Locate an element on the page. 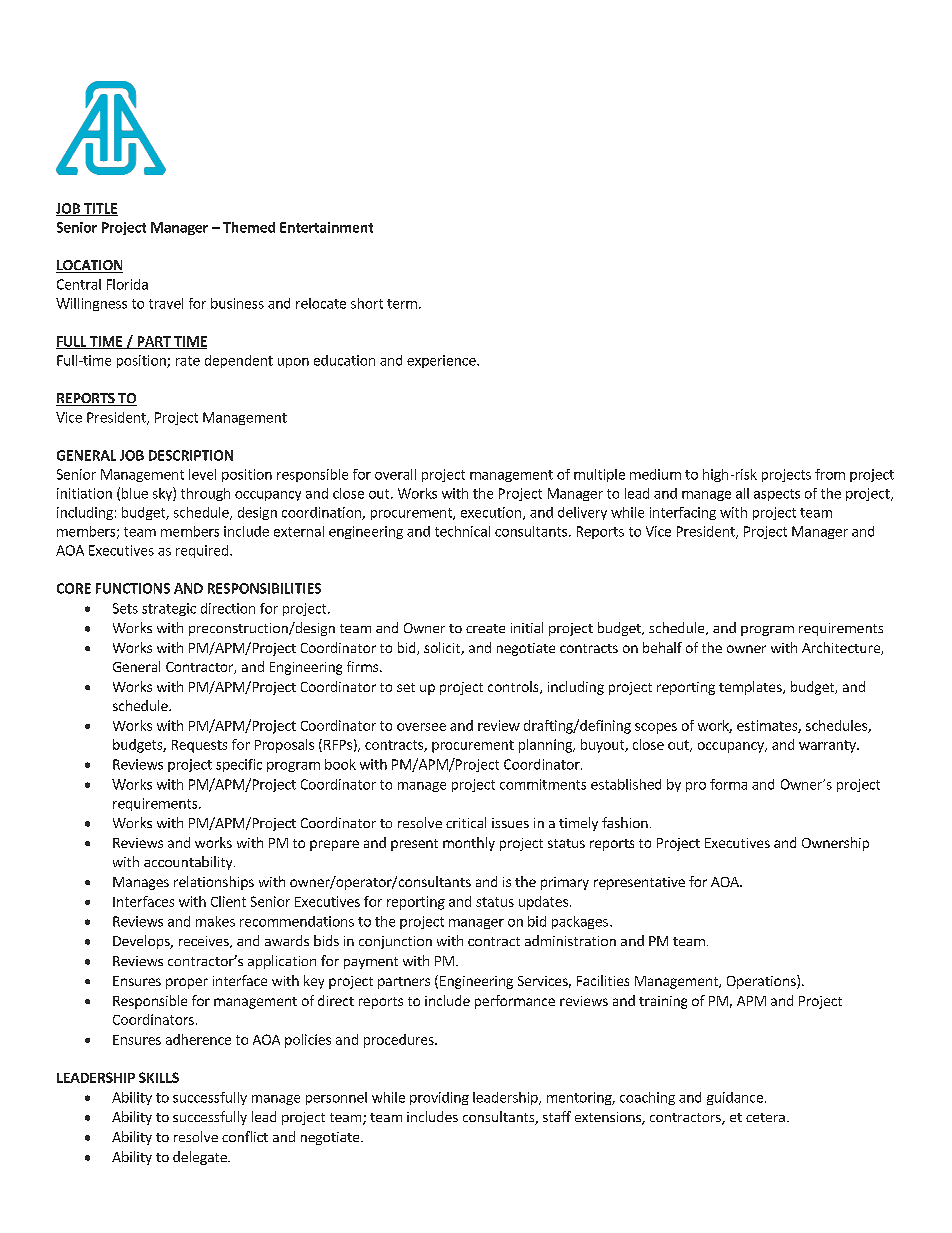  conjunction is located at coordinates (395, 942).
